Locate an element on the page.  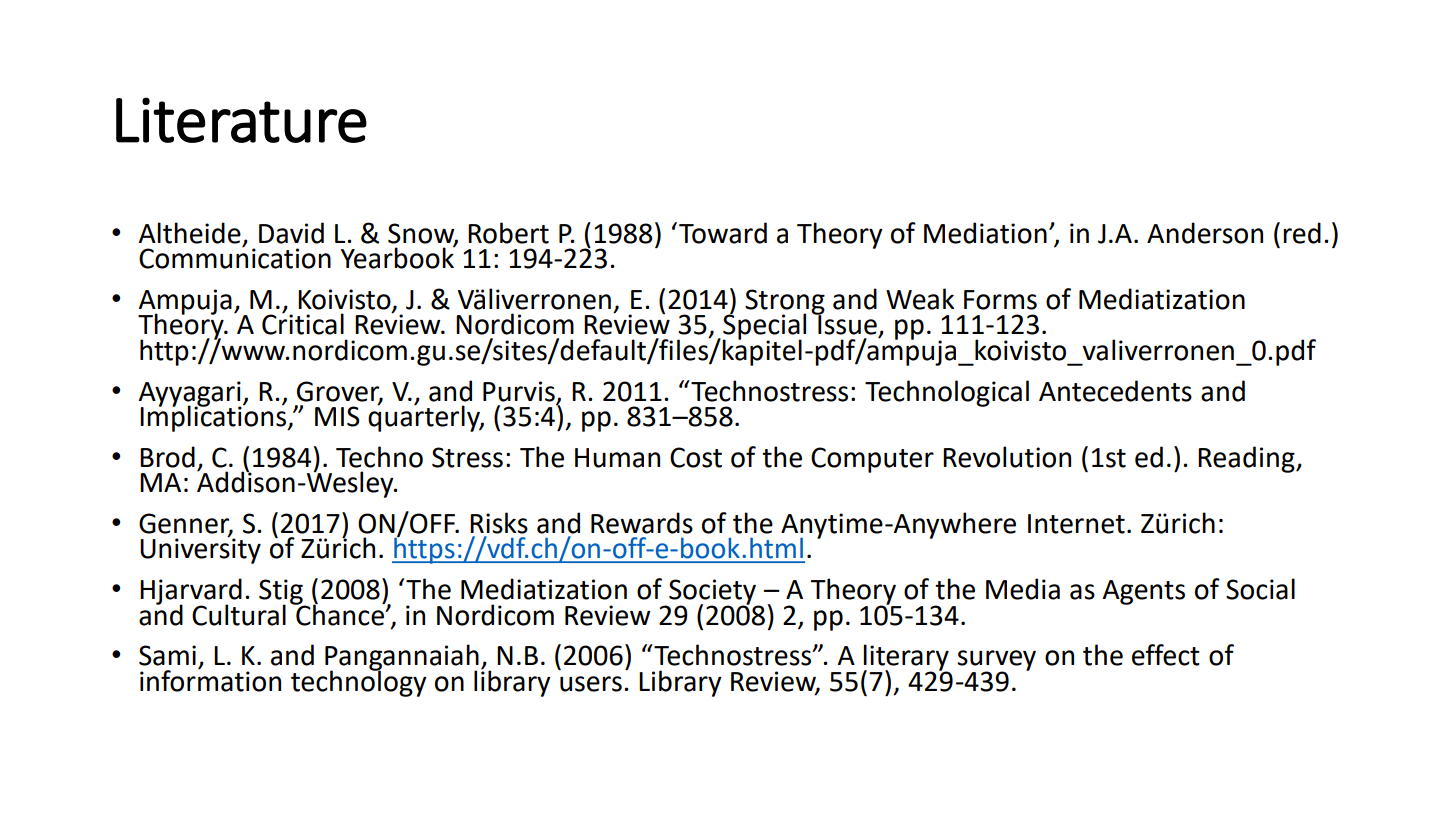
effect is located at coordinates (1166, 655).
